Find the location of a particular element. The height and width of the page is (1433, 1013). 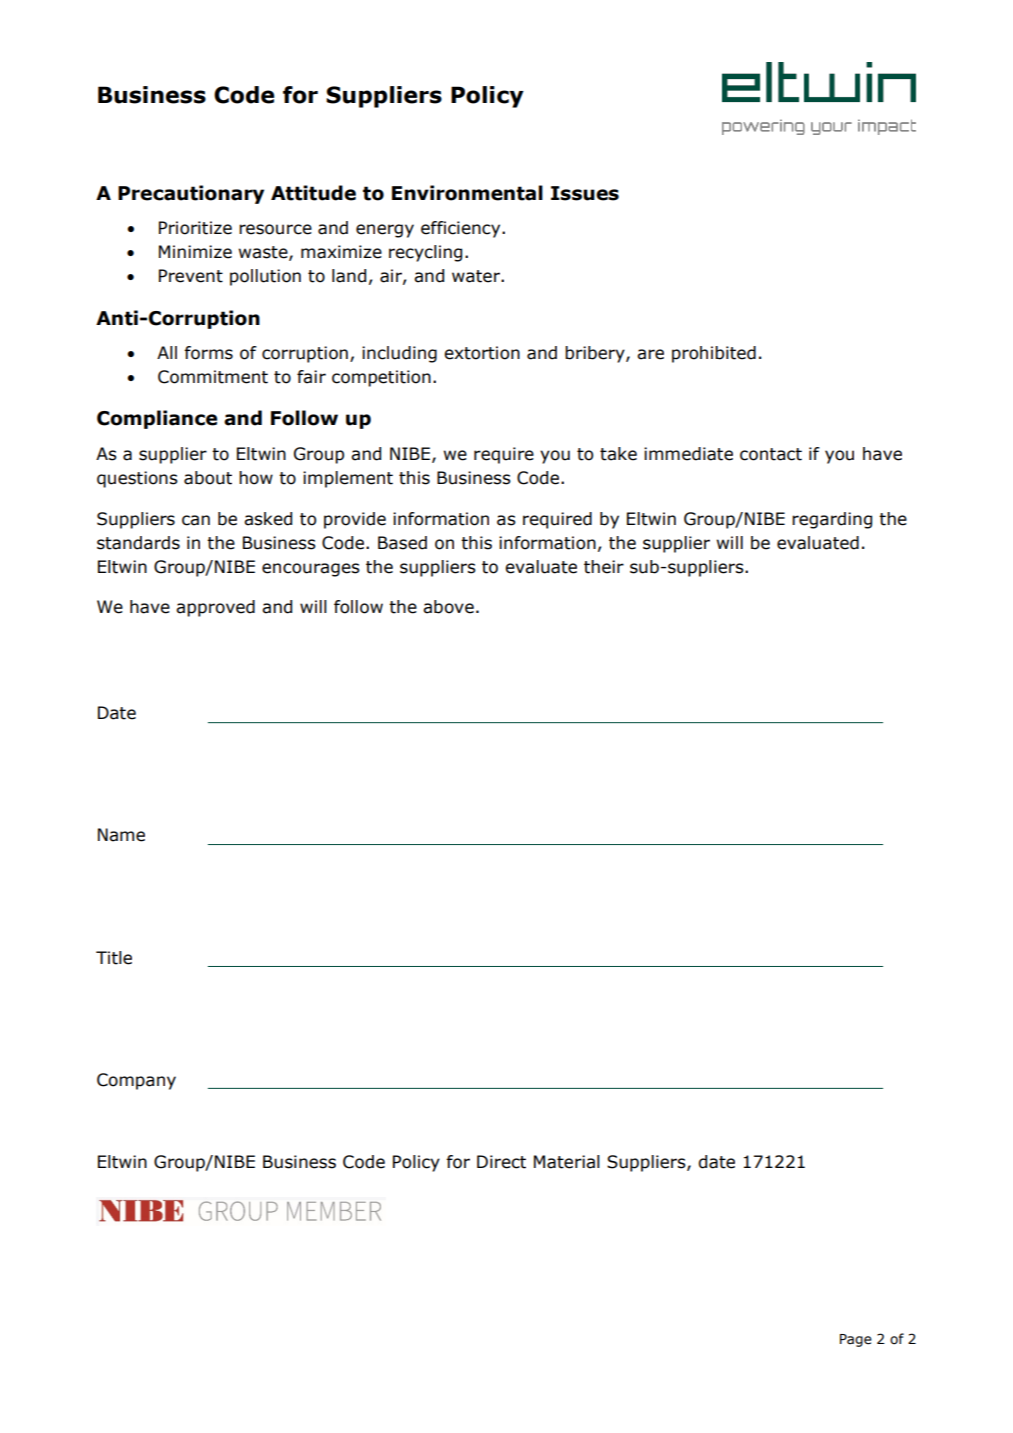

Title is located at coordinates (114, 958).
